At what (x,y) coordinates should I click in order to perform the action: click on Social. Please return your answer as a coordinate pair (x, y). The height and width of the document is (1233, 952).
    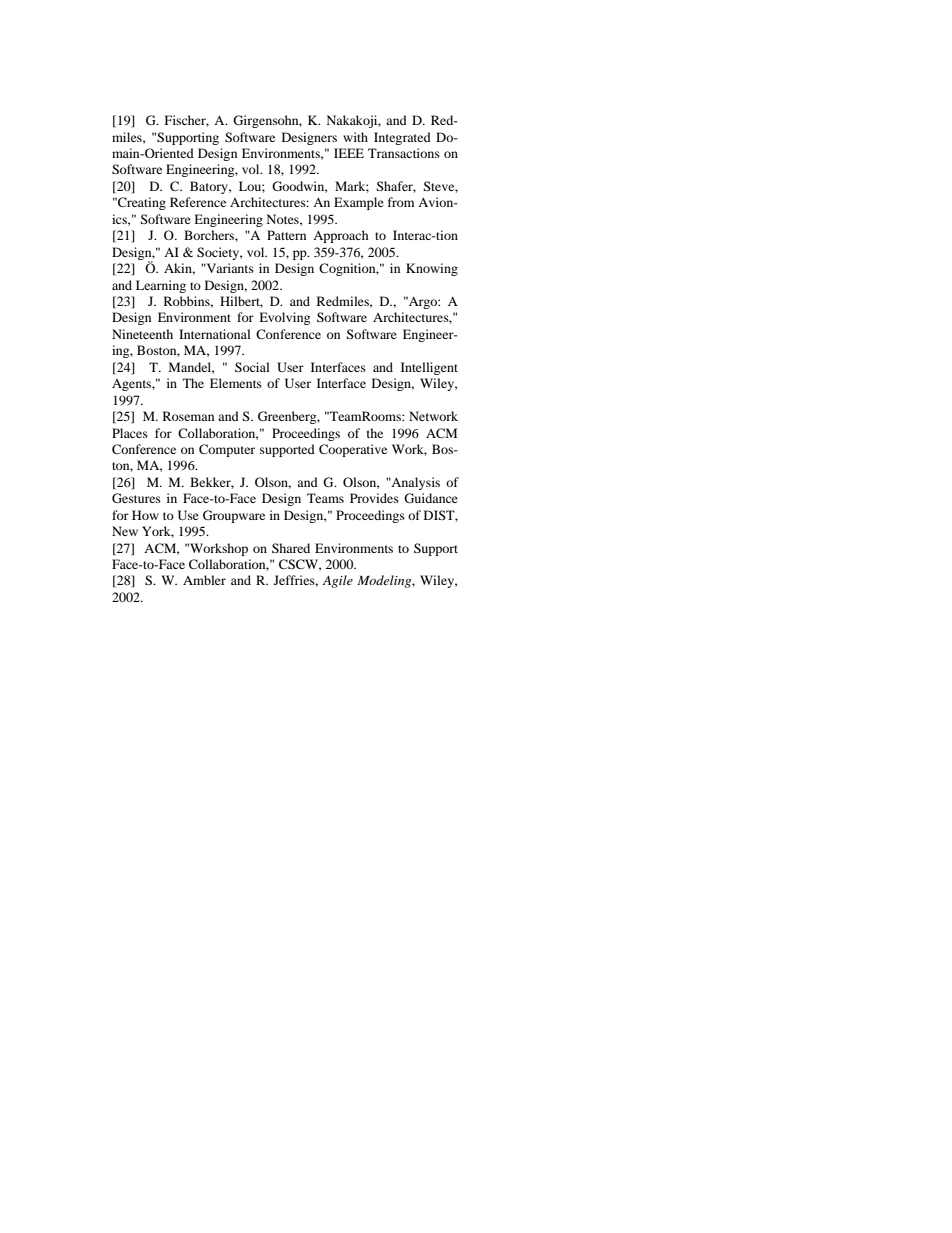
    Looking at the image, I should click on (252, 367).
